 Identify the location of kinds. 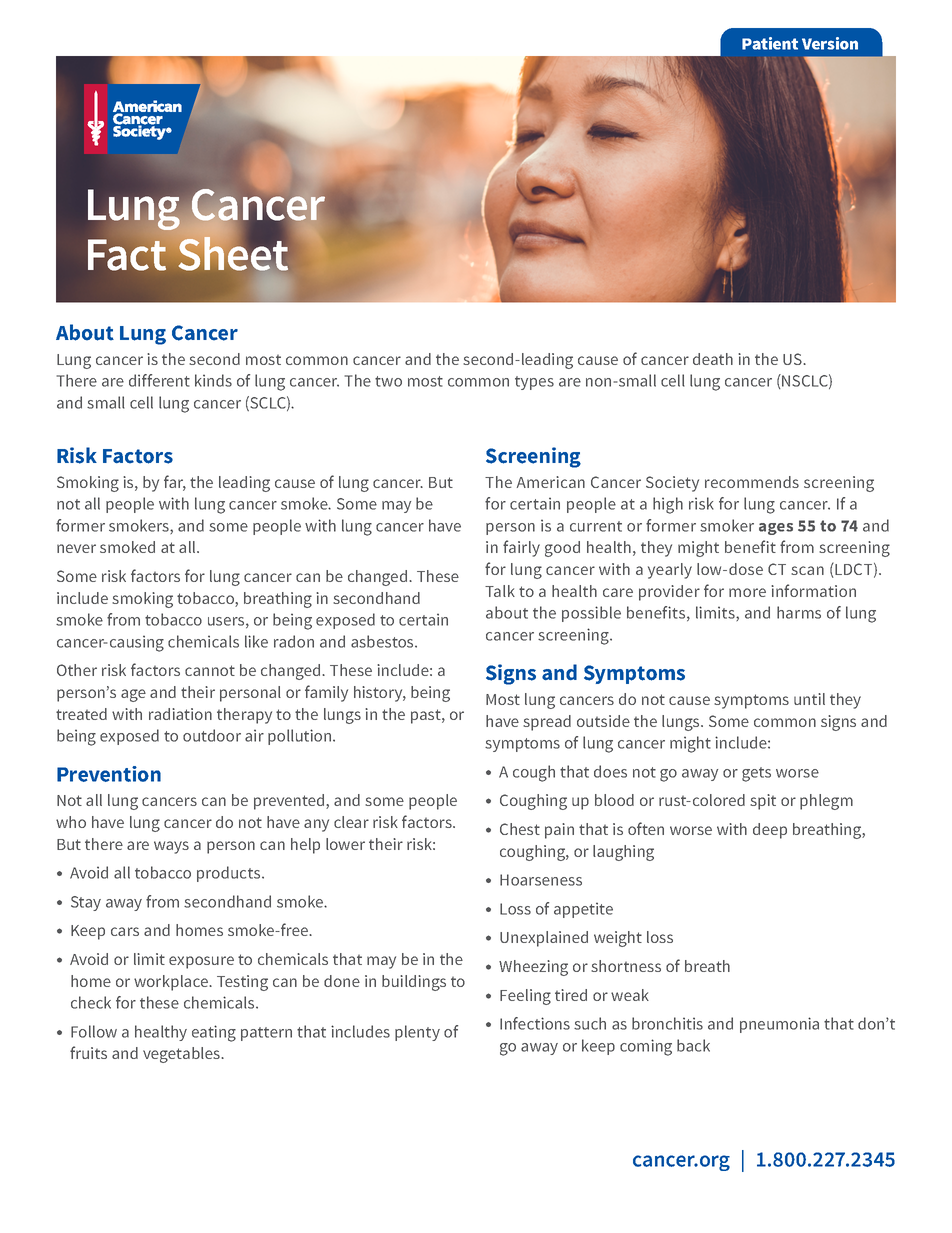
(213, 380).
